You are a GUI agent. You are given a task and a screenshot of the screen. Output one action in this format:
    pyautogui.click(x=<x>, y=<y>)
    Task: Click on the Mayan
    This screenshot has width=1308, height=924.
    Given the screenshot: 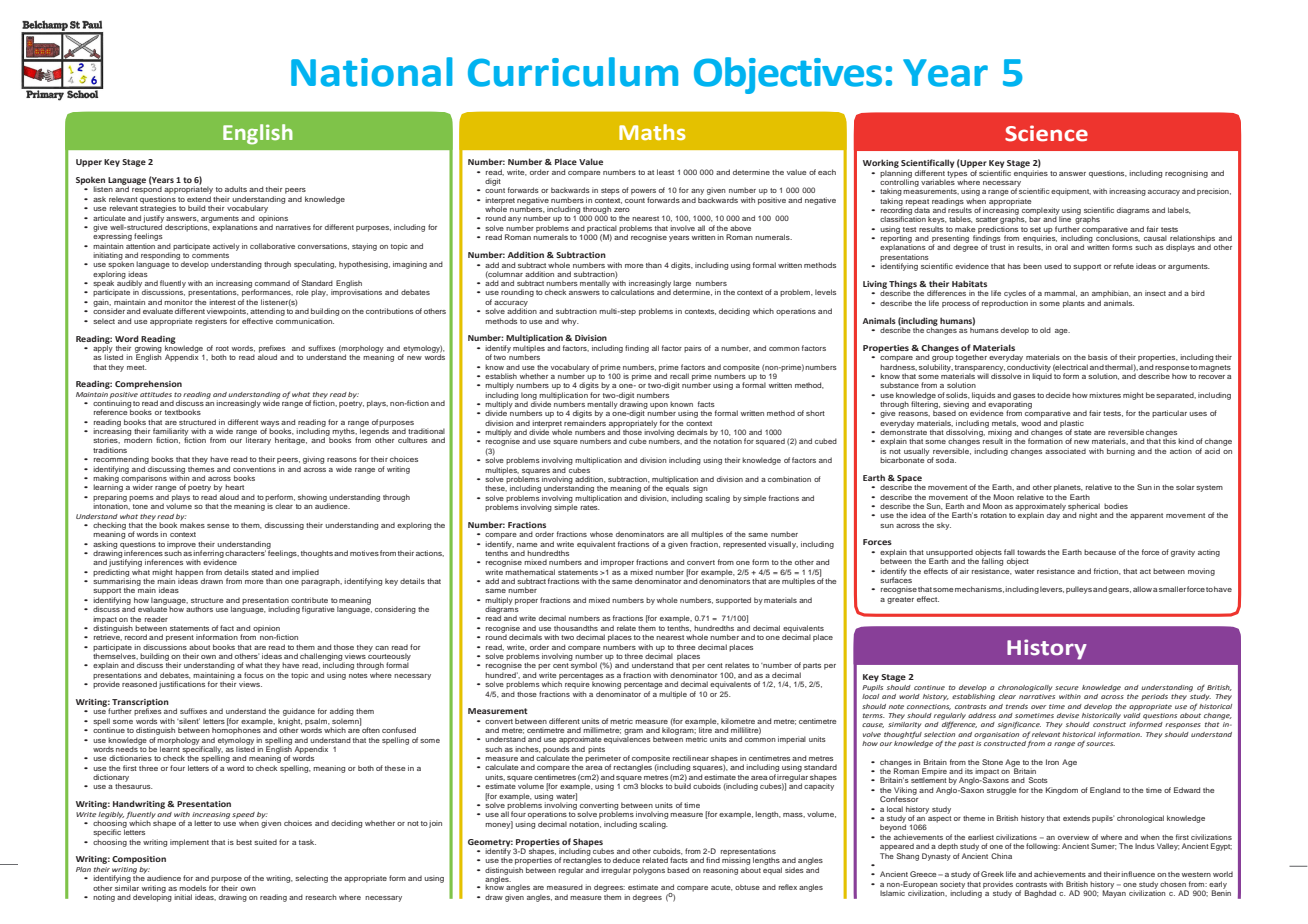 What is the action you would take?
    pyautogui.click(x=1114, y=893)
